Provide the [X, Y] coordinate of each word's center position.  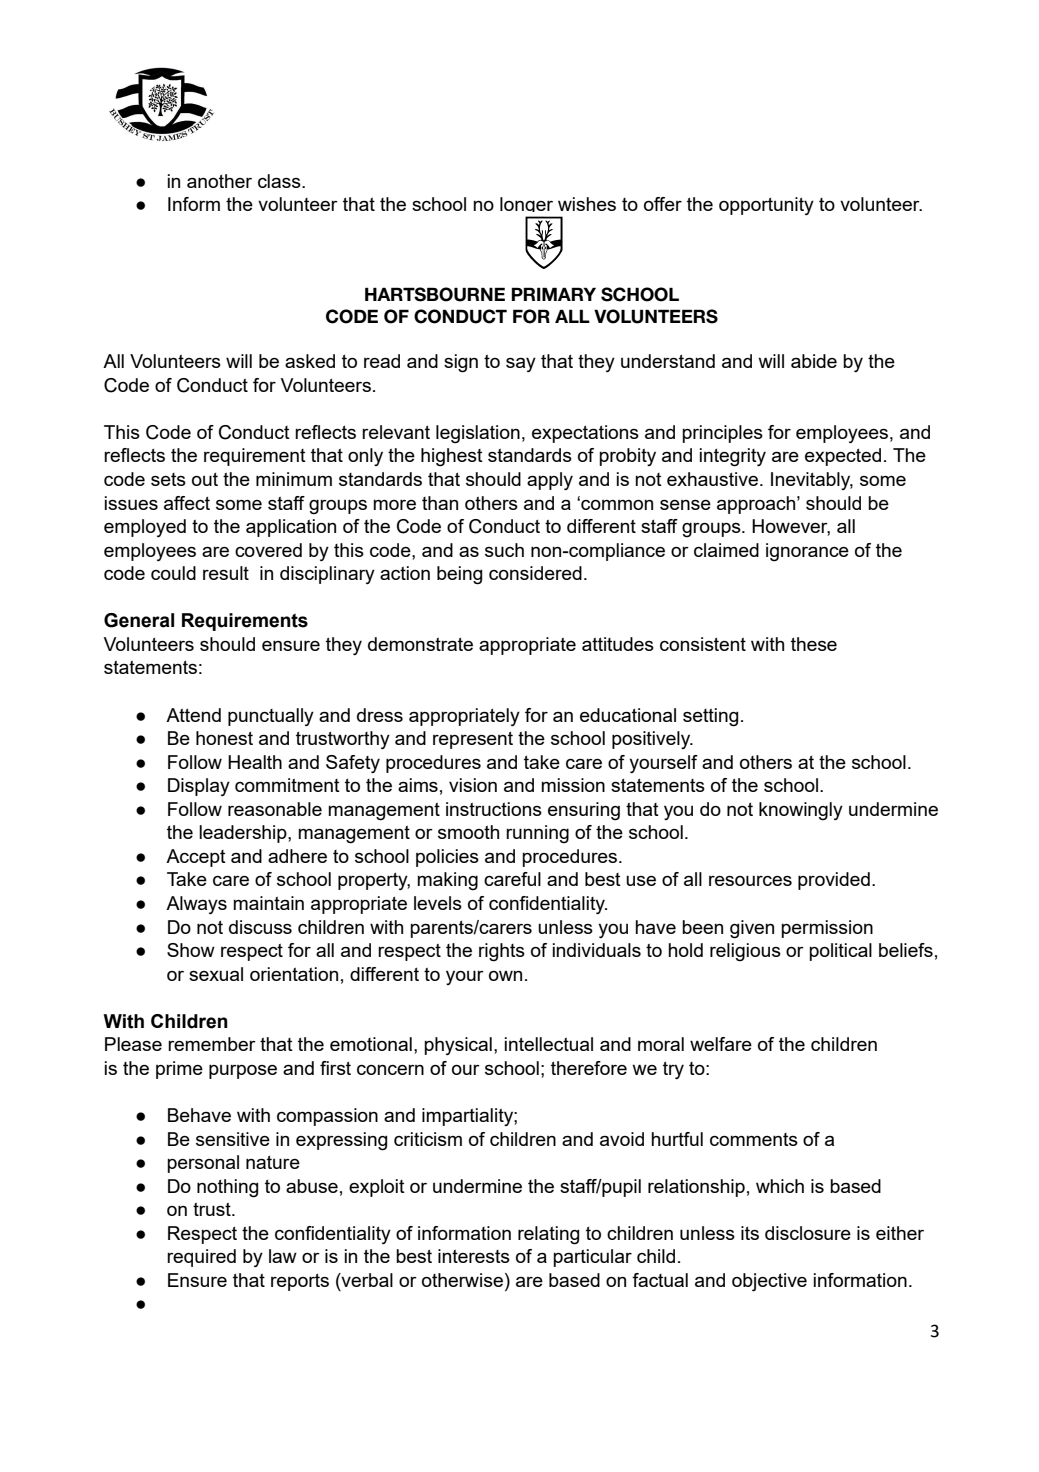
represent [473, 740]
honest [224, 738]
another [219, 181]
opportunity [766, 206]
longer [528, 207]
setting [710, 717]
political [840, 952]
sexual [216, 974]
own [505, 975]
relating [548, 1235]
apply [550, 481]
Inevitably [812, 481]
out [205, 479]
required [201, 1258]
